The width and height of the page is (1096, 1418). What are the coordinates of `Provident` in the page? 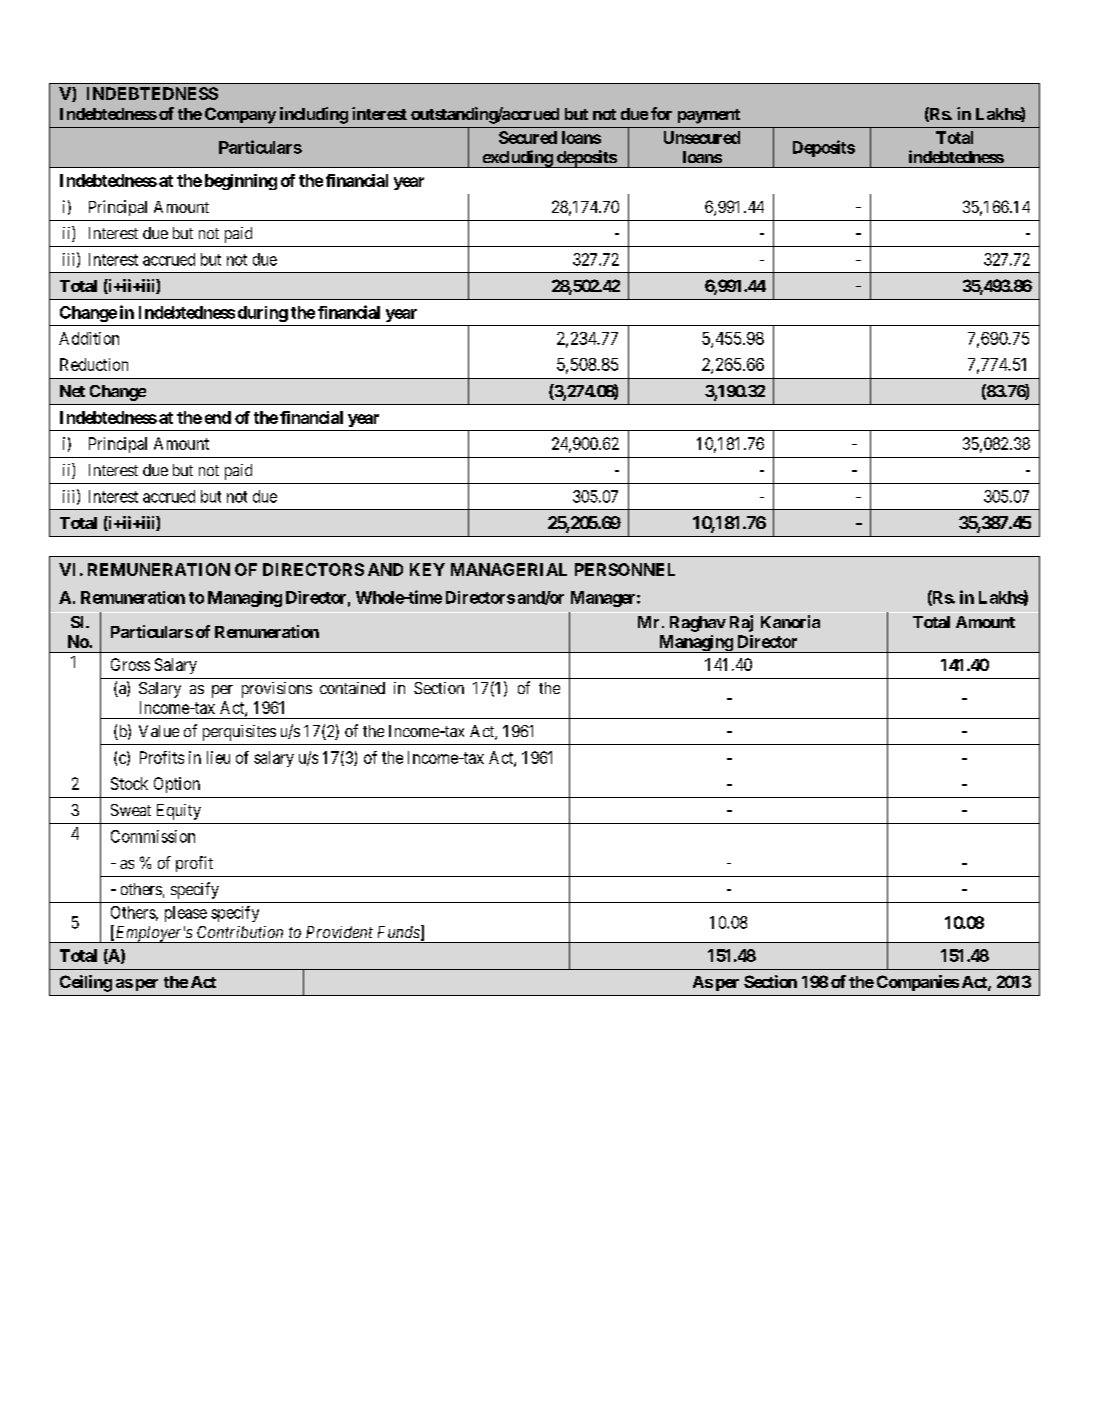 It's located at (339, 932).
